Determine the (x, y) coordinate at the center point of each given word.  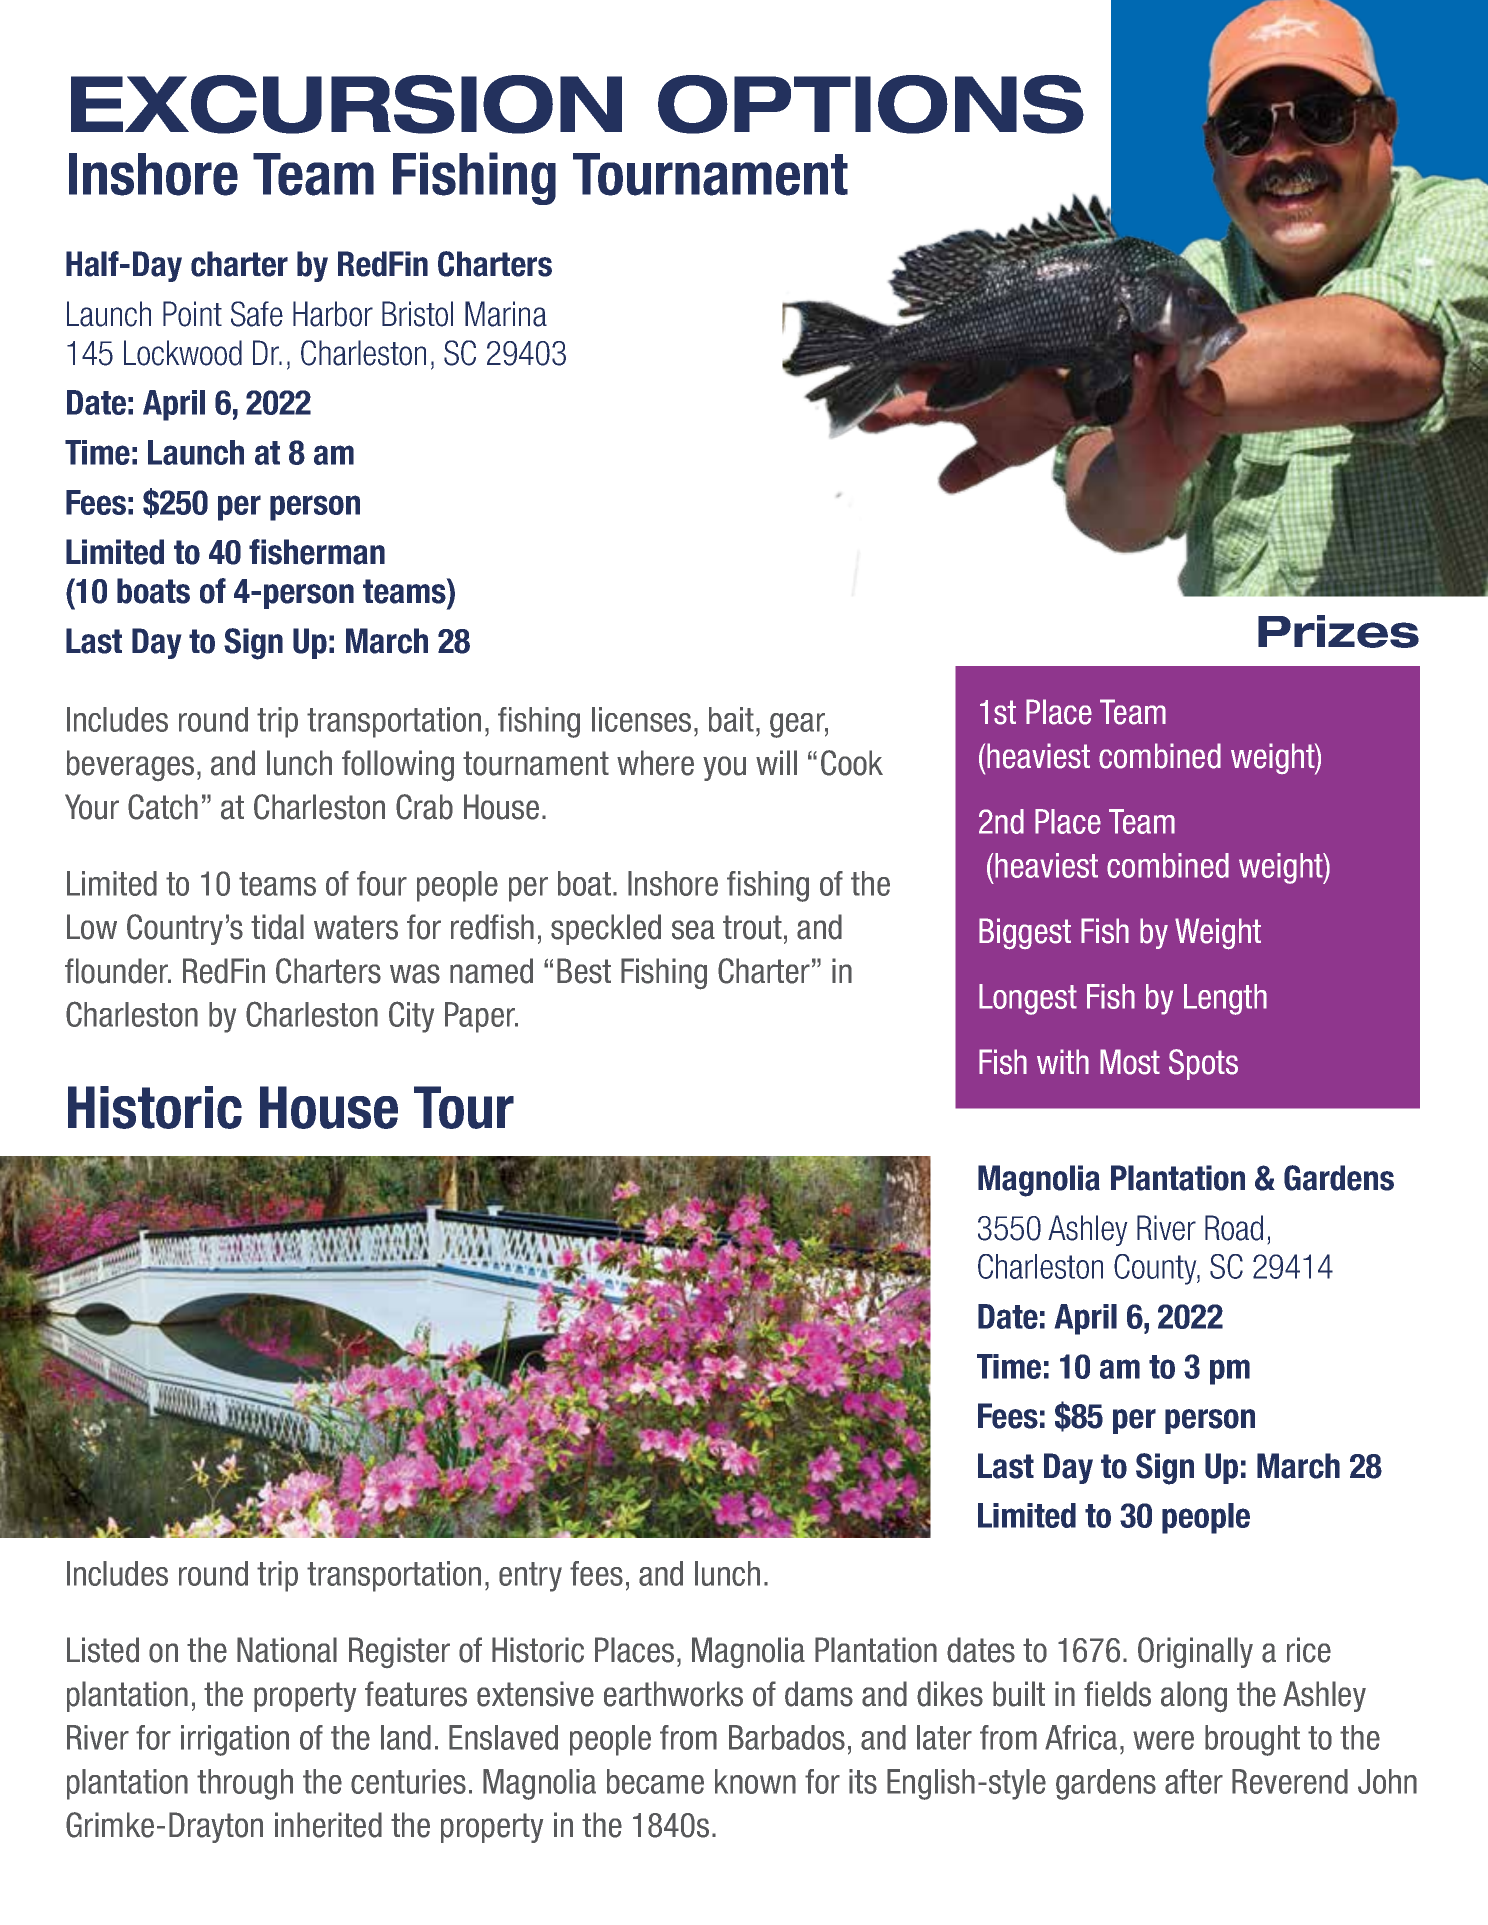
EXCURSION (346, 104)
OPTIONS (871, 104)
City (411, 1017)
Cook (852, 763)
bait (731, 719)
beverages (130, 765)
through (245, 1784)
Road (1234, 1228)
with (1063, 1061)
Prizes (1338, 631)
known (755, 1781)
